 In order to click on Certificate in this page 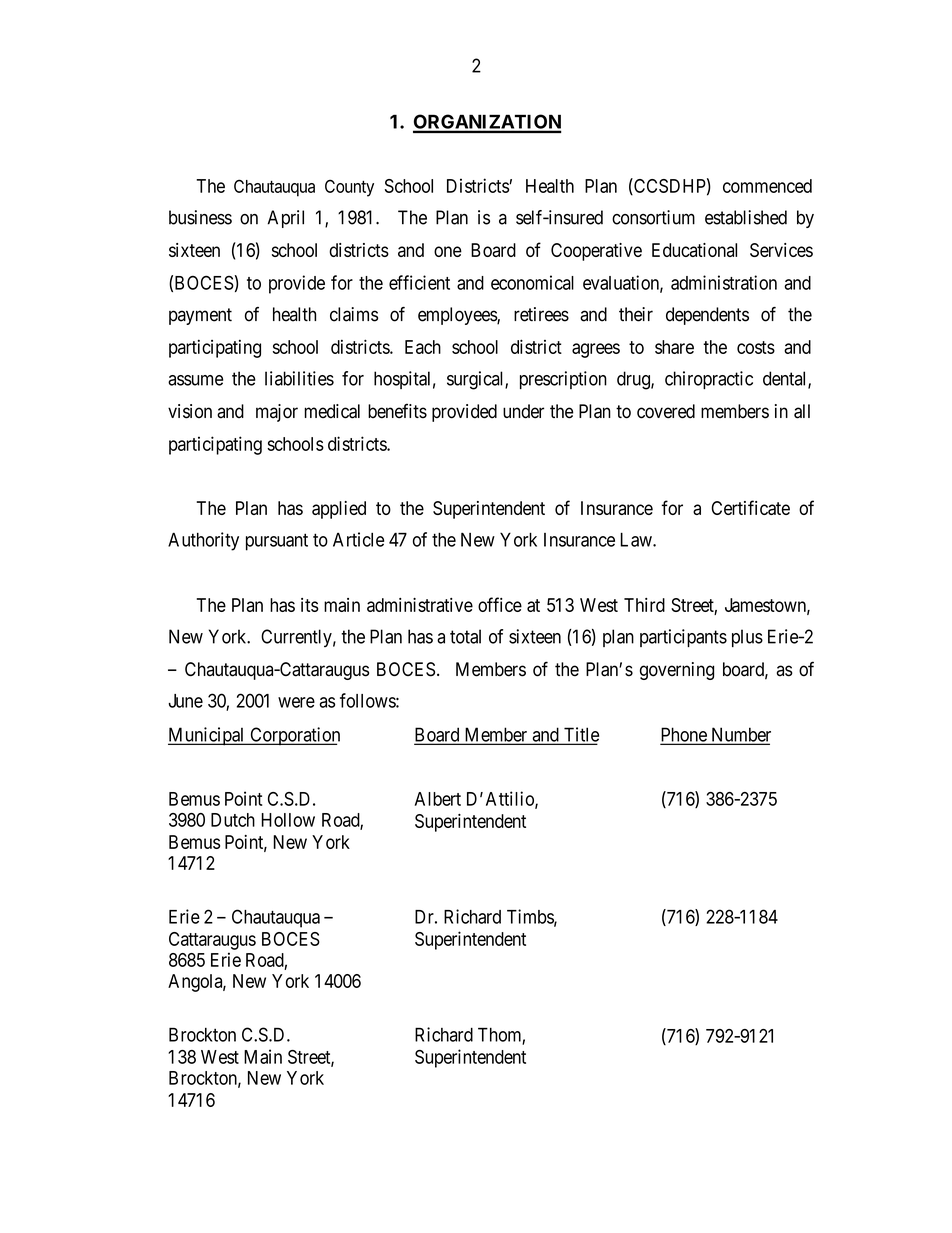, I will do `click(751, 507)`.
